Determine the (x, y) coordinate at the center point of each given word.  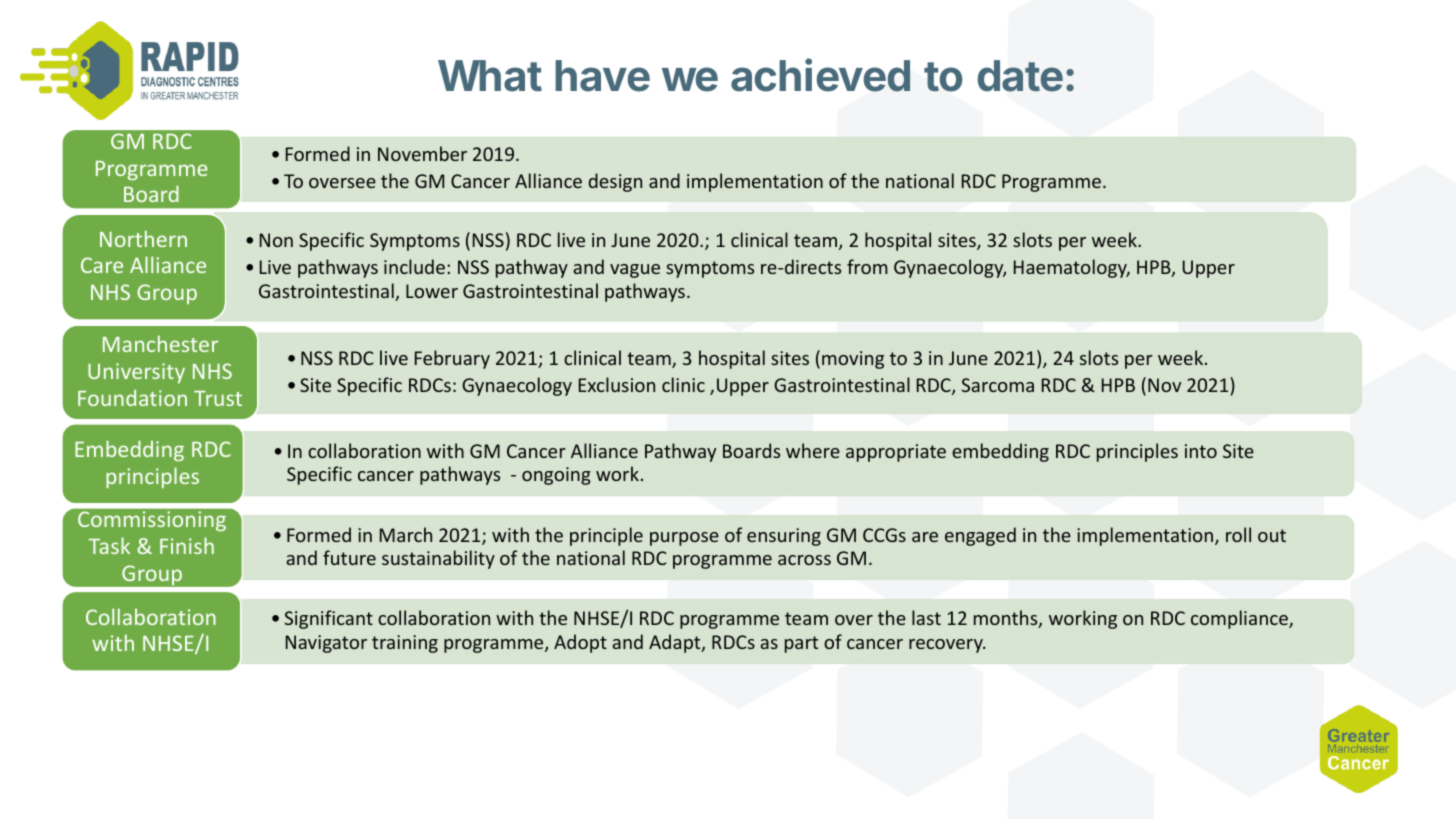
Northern (143, 238)
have (602, 76)
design (615, 182)
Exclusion (617, 384)
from (867, 266)
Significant (328, 619)
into (1201, 451)
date (1020, 76)
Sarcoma (997, 385)
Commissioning (152, 521)
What (490, 76)
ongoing (556, 476)
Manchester (160, 343)
